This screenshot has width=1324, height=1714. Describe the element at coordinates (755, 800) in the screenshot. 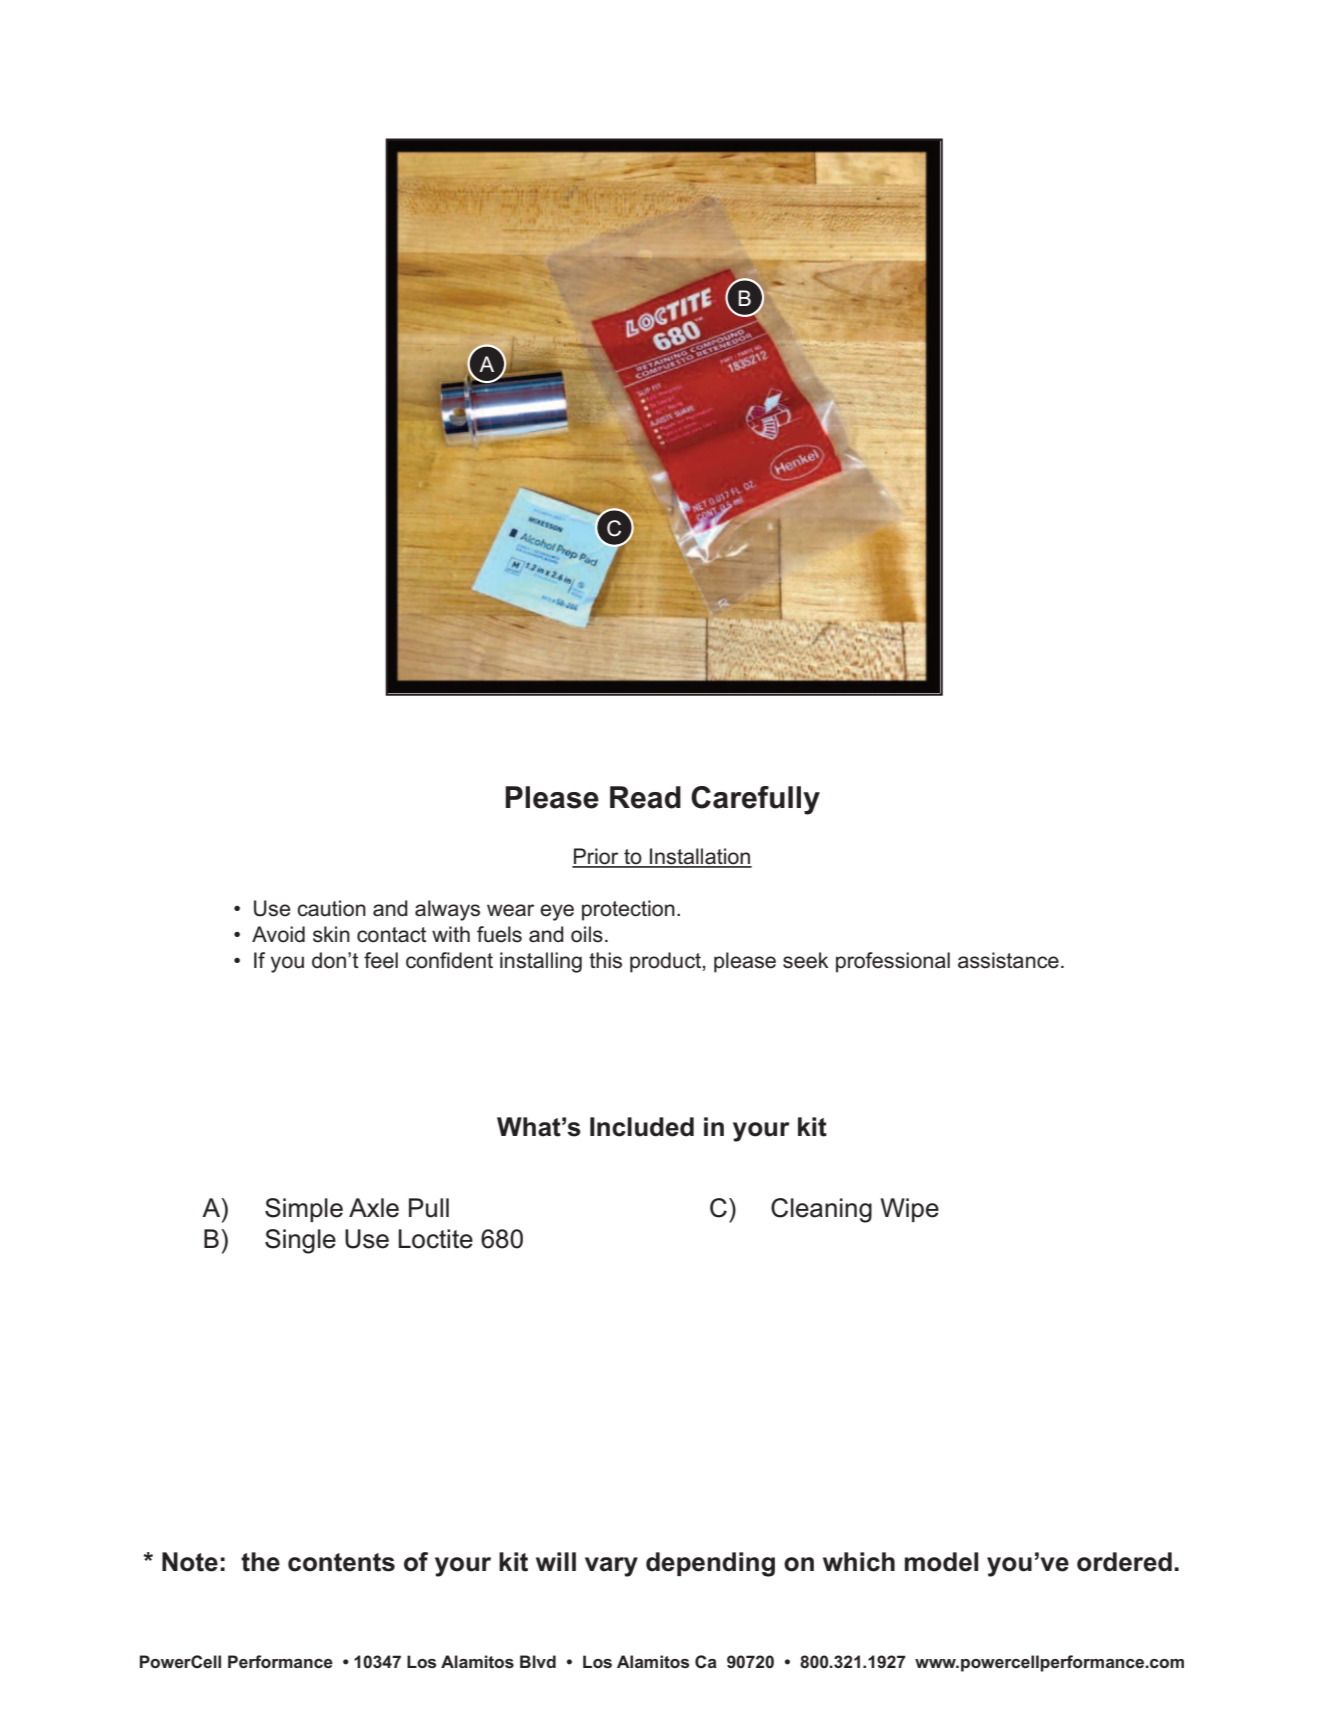

I see `Carefully` at that location.
